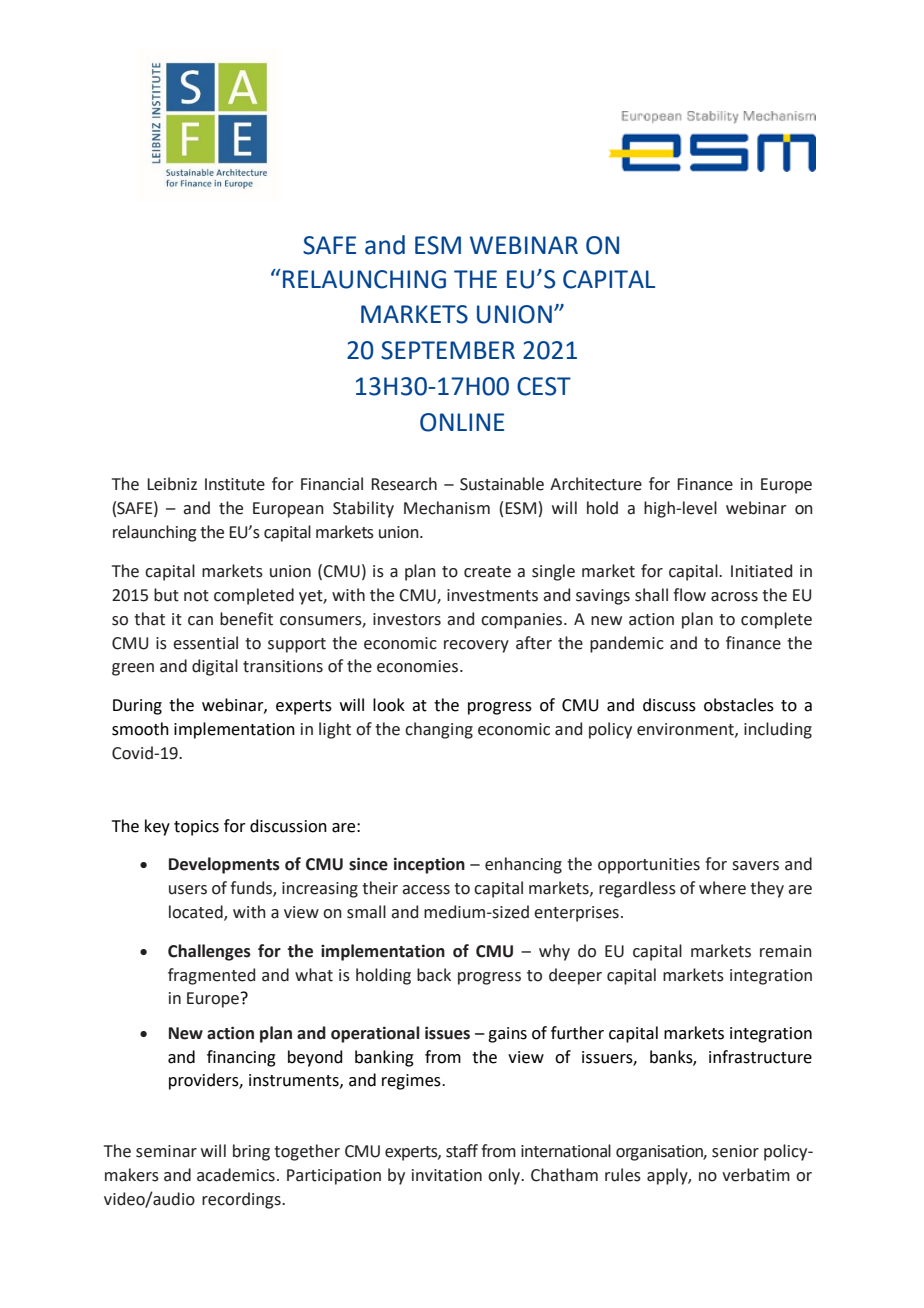 The width and height of the page is (924, 1308). What do you see at coordinates (778, 730) in the page?
I see `including` at bounding box center [778, 730].
